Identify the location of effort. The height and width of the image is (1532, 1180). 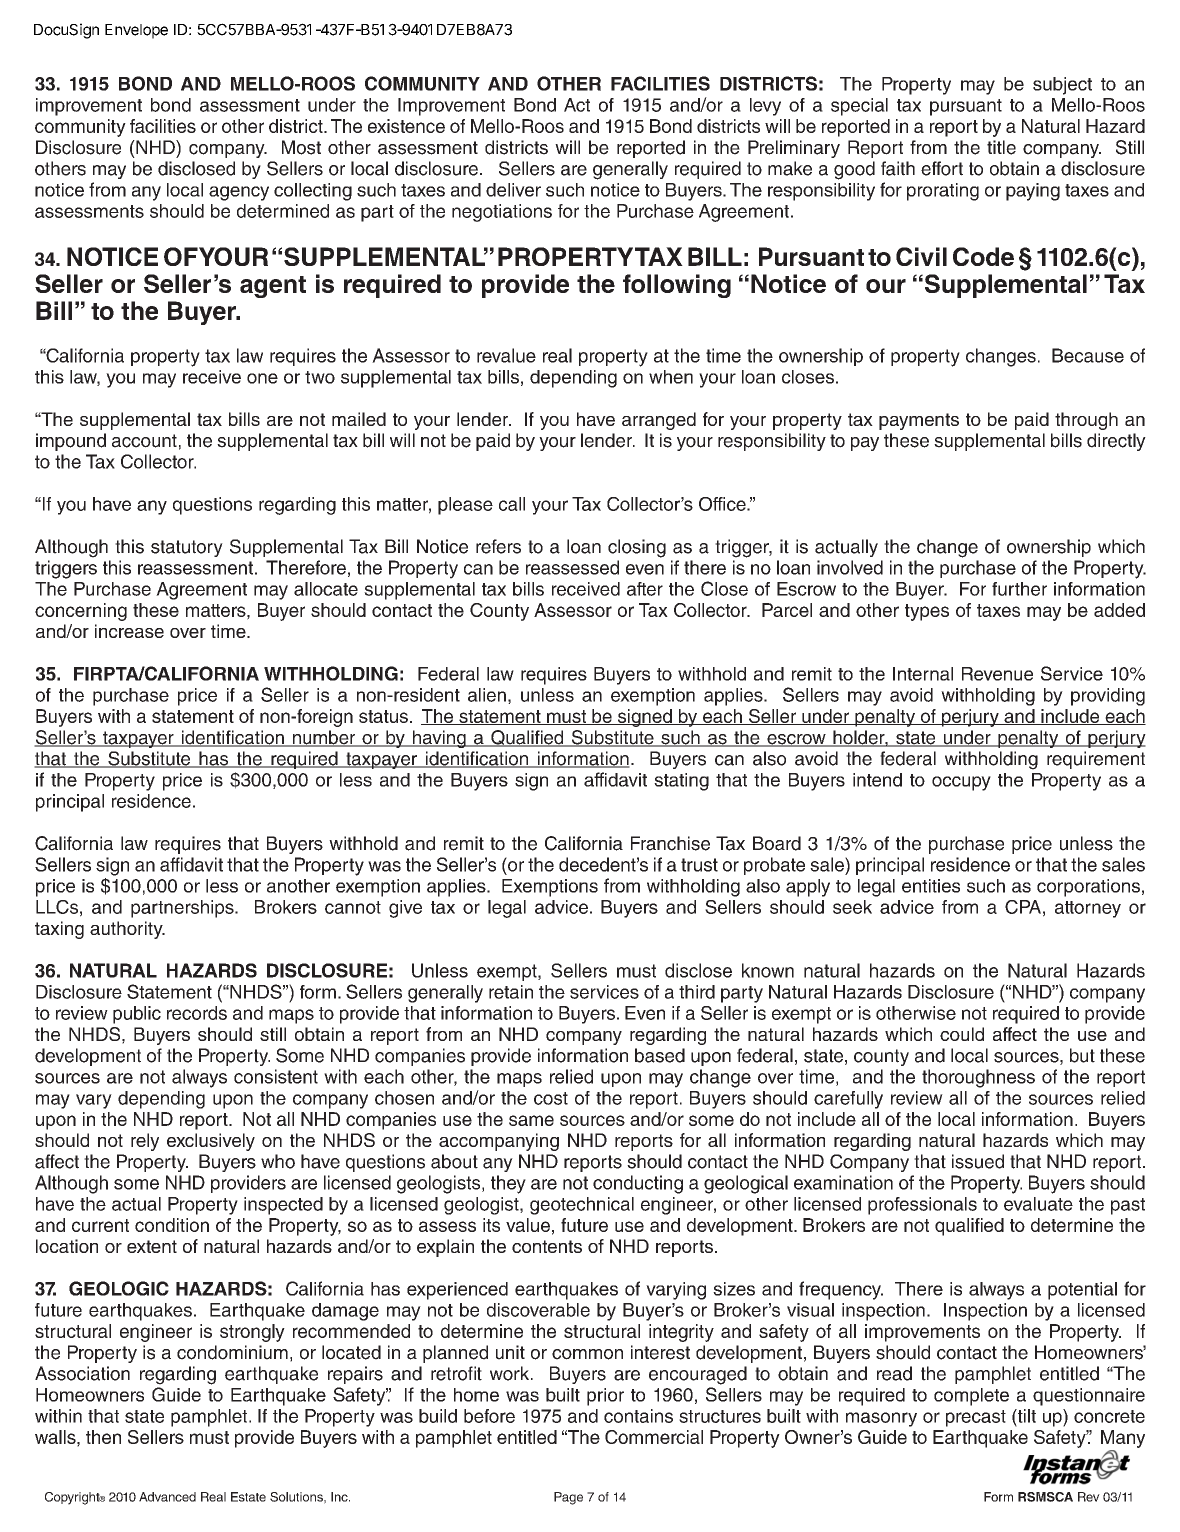
(942, 168).
